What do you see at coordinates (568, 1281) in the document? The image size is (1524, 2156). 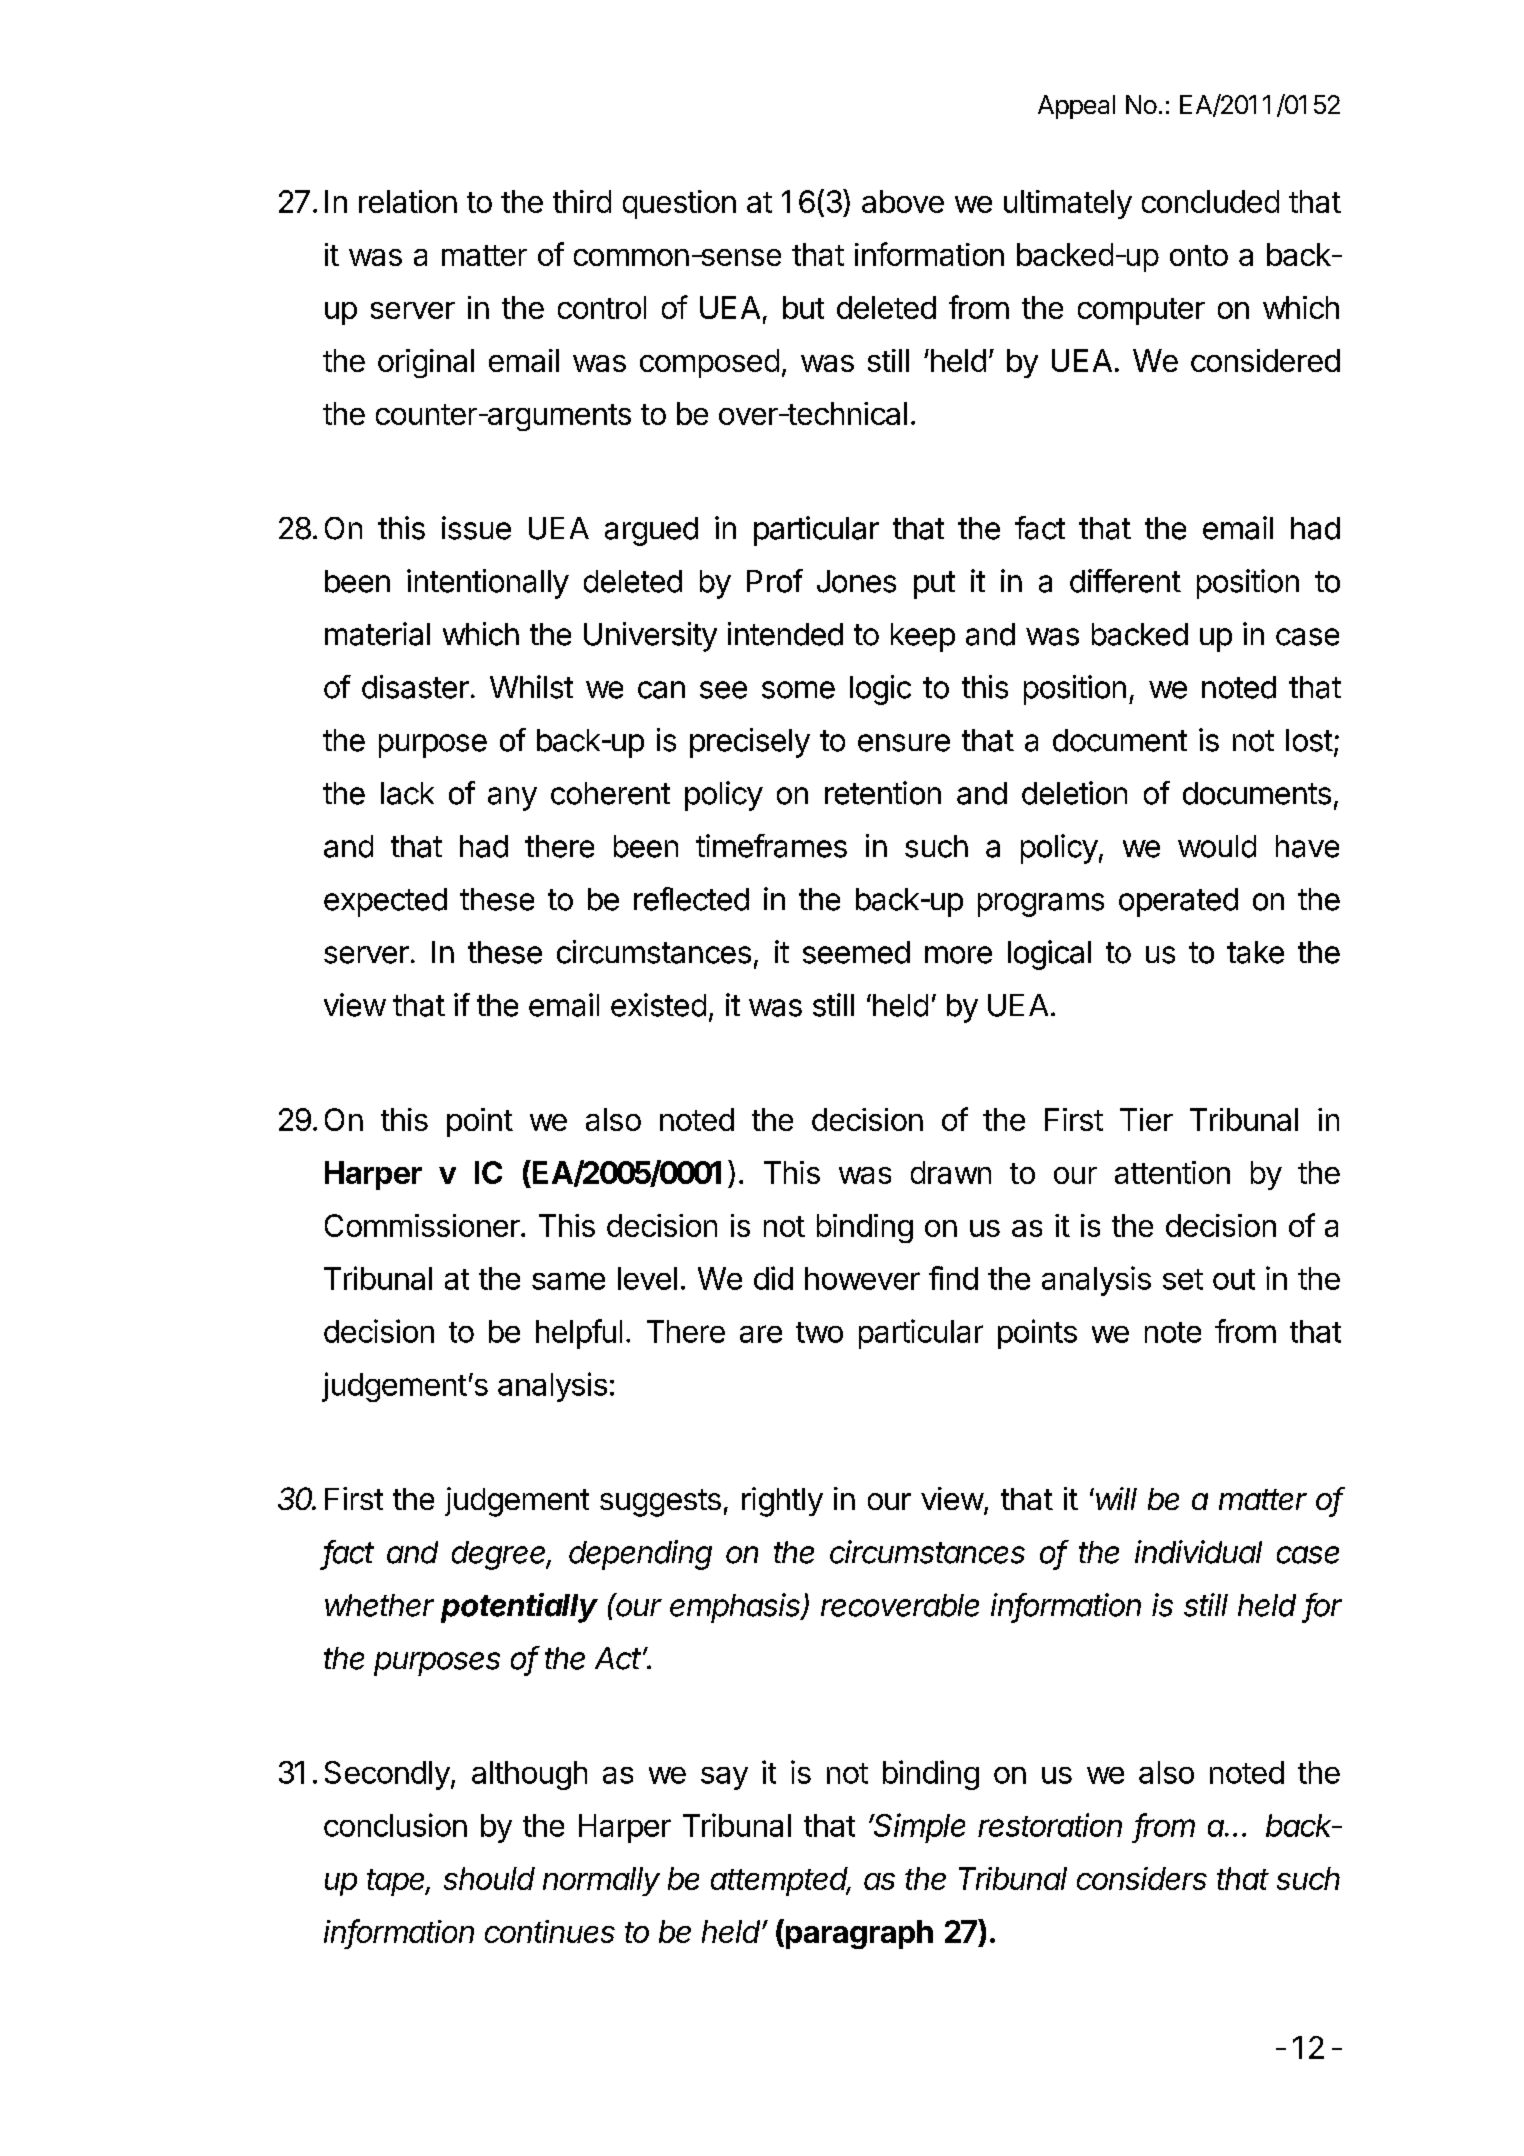 I see `same` at bounding box center [568, 1281].
